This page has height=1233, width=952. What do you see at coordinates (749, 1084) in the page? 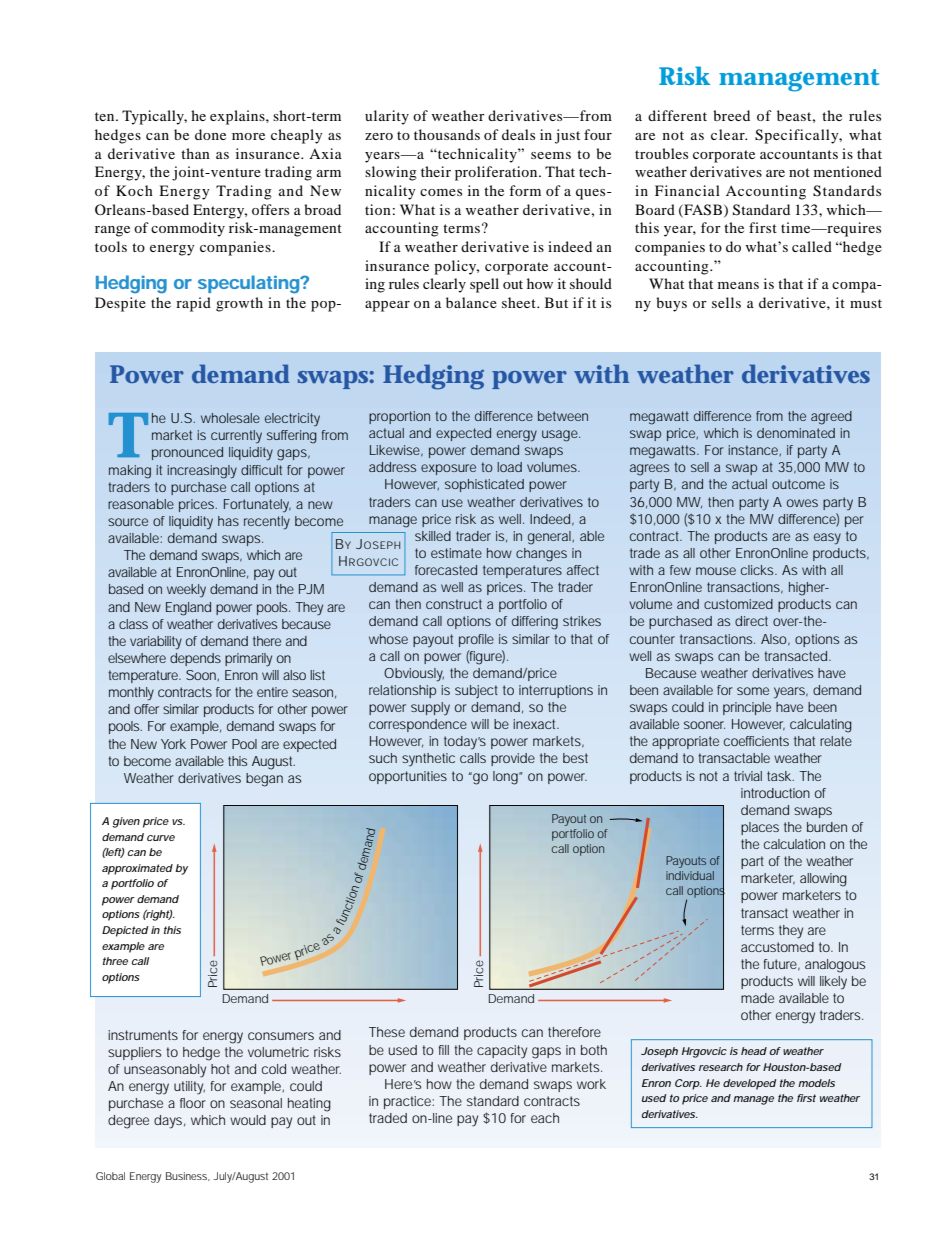
I see `developed` at bounding box center [749, 1084].
